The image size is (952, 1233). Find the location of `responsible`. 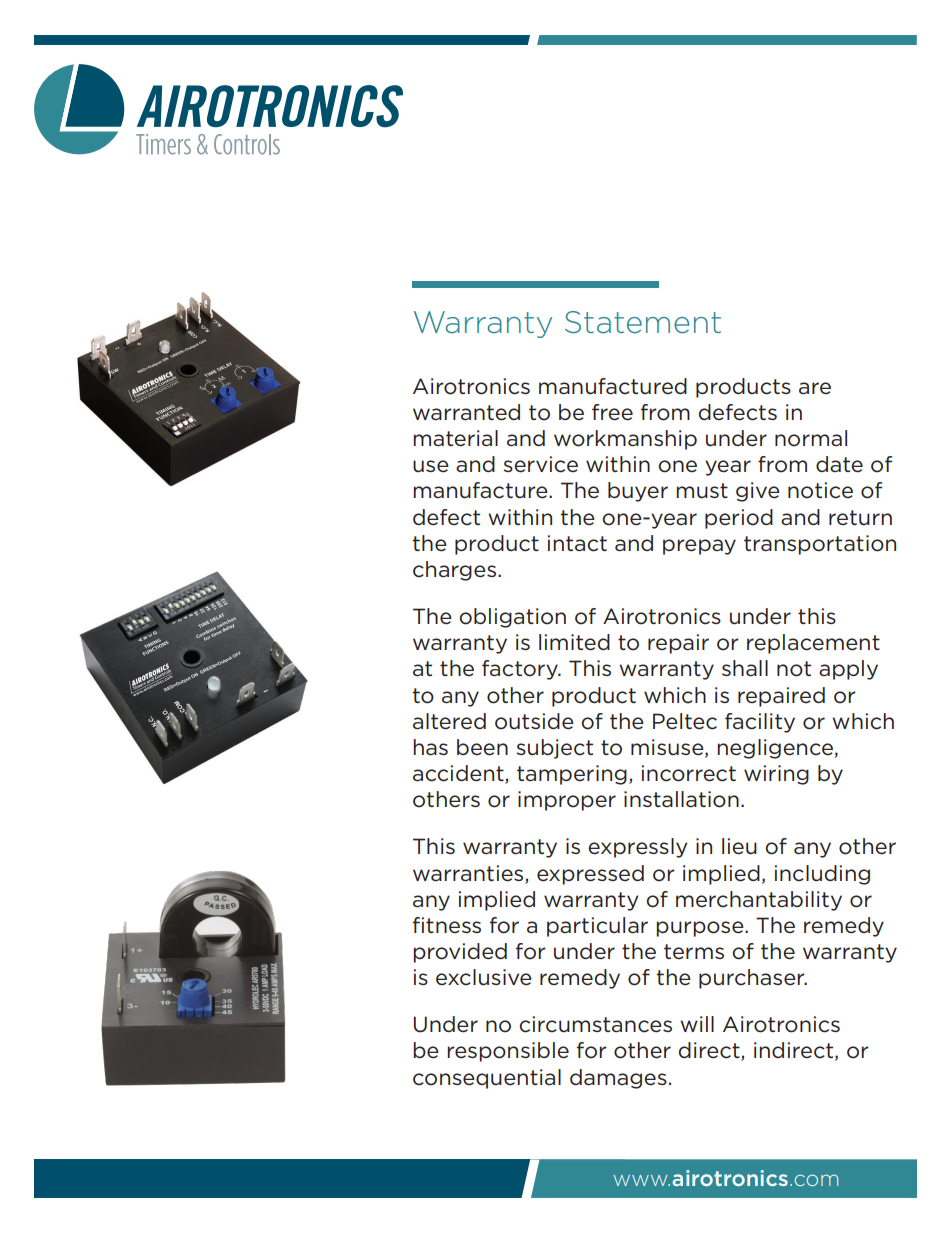

responsible is located at coordinates (508, 1052).
